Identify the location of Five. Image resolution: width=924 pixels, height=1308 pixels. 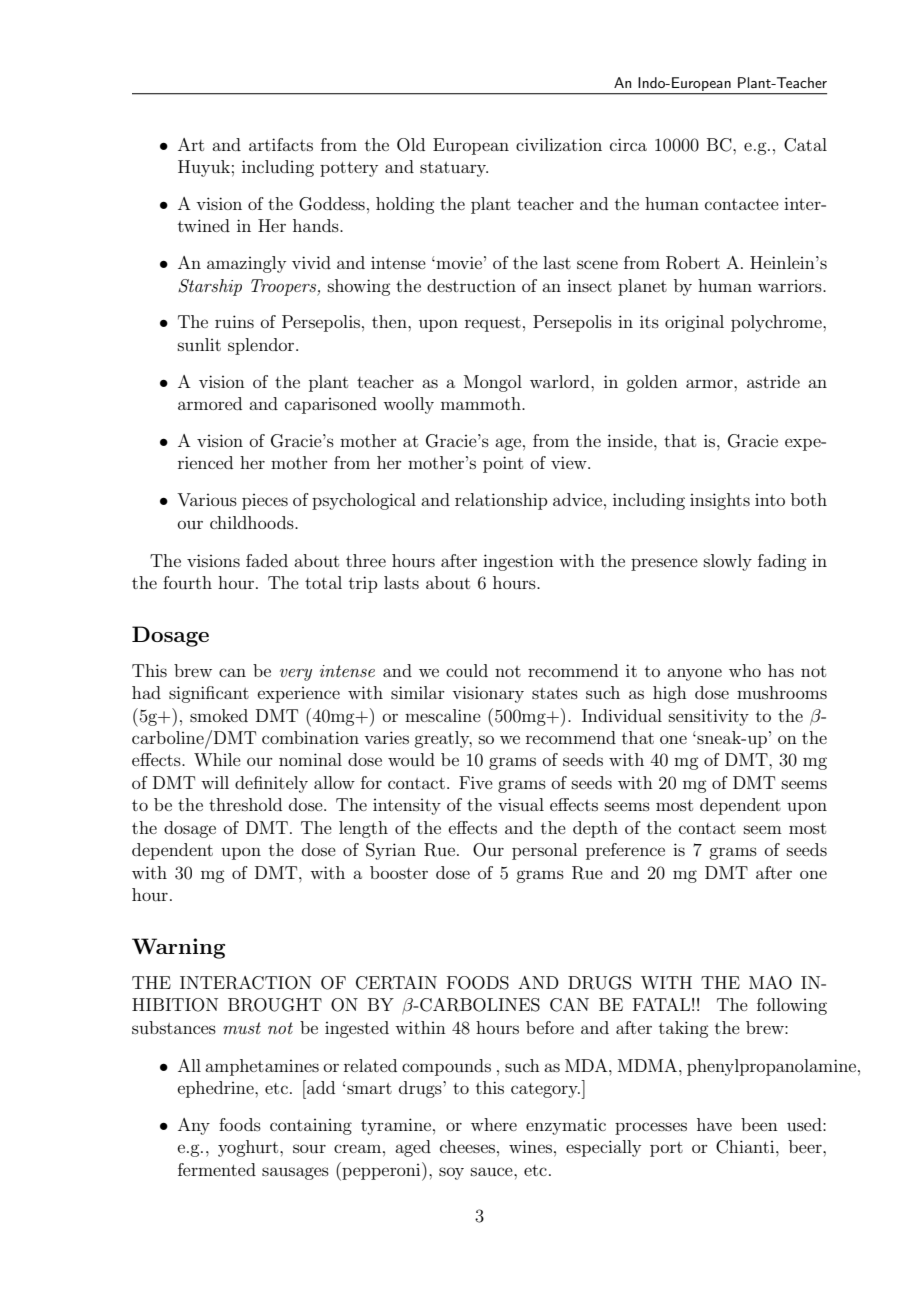
(476, 782).
